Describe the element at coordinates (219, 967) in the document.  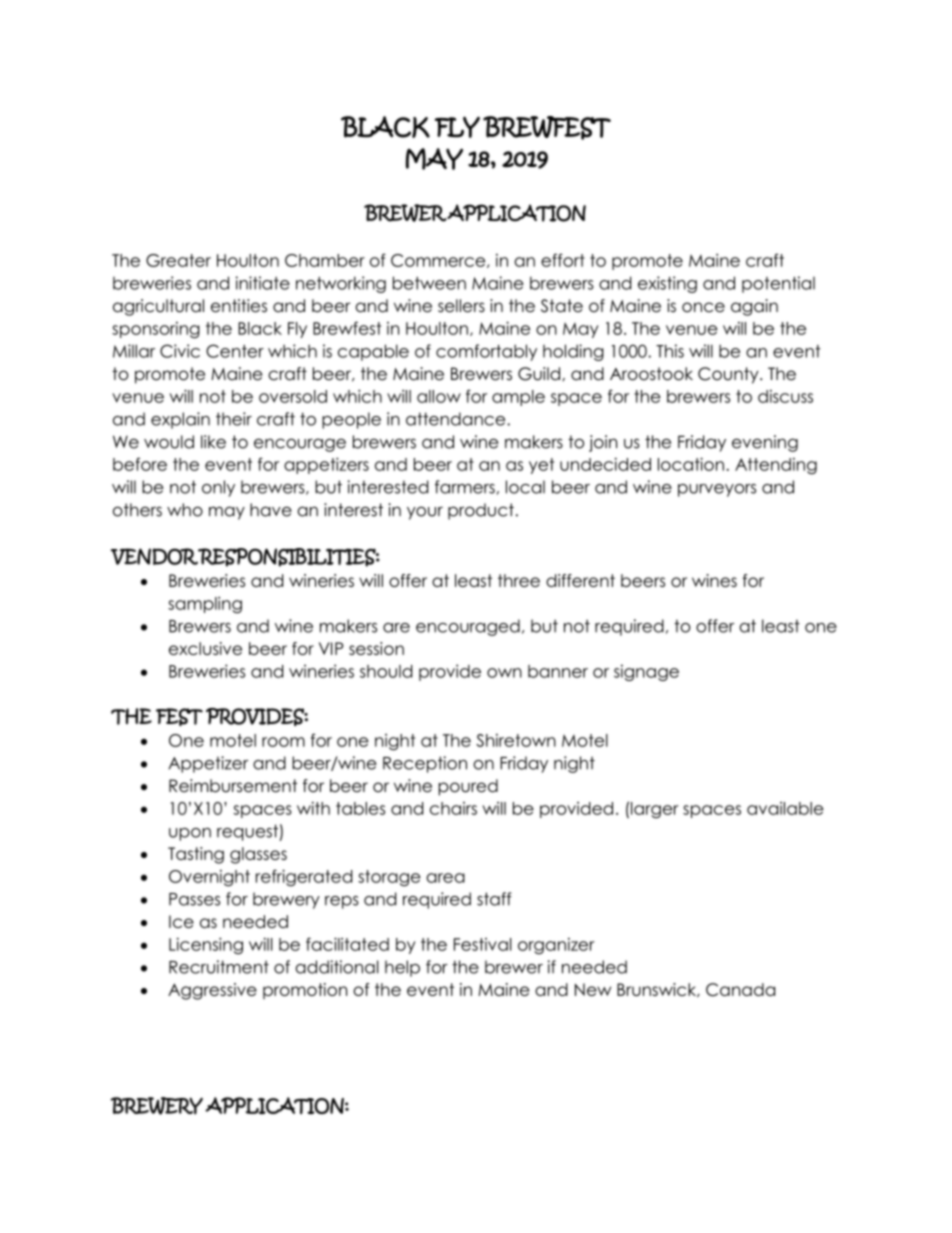
I see `Recruitment` at that location.
